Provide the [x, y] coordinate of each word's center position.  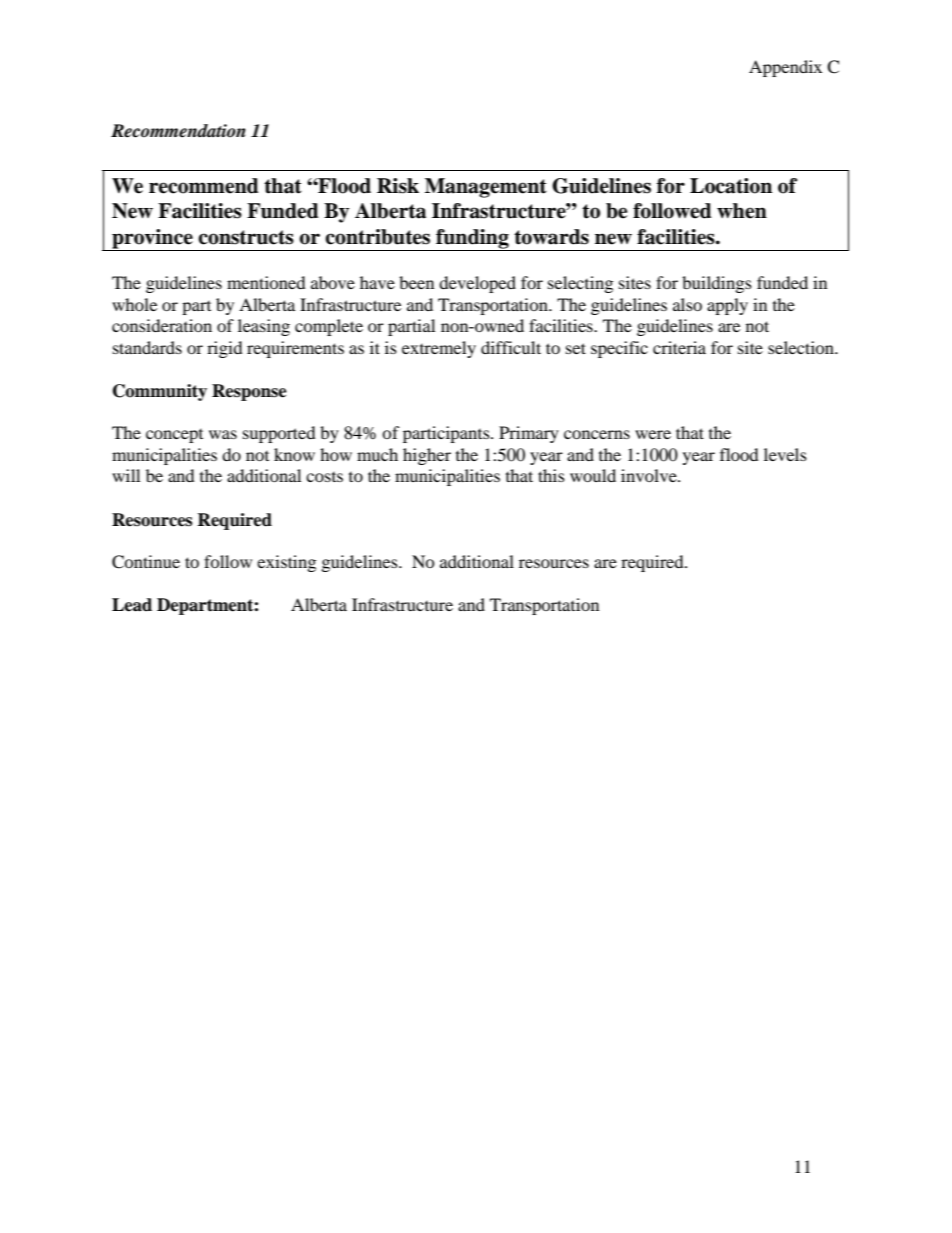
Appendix [785, 68]
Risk [398, 186]
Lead [132, 605]
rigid [225, 349]
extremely [439, 349]
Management [486, 188]
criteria [679, 347]
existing [286, 563]
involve [650, 475]
